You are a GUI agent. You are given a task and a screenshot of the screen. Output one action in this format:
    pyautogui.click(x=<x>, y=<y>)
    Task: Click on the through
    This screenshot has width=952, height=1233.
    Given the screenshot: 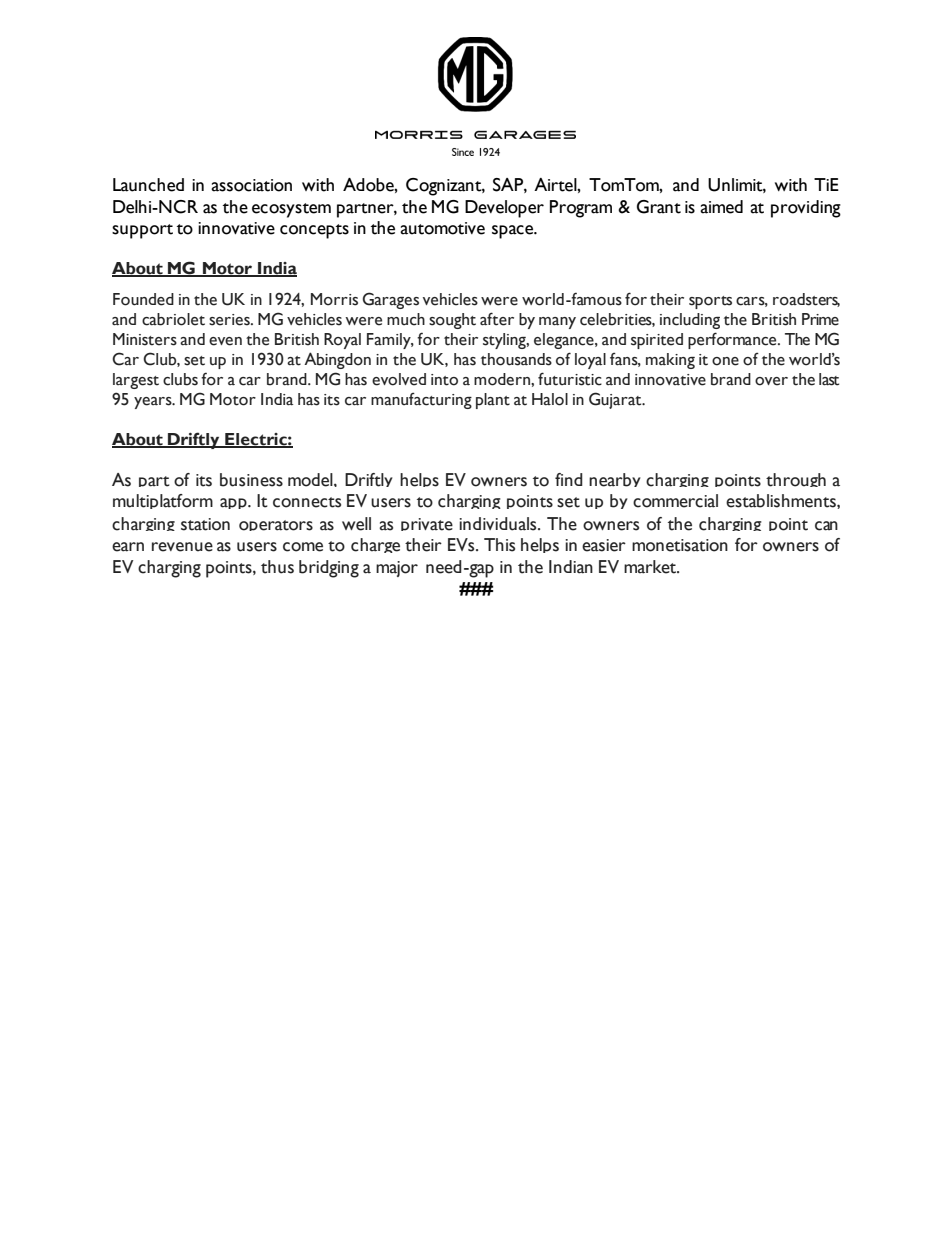 What is the action you would take?
    pyautogui.click(x=796, y=480)
